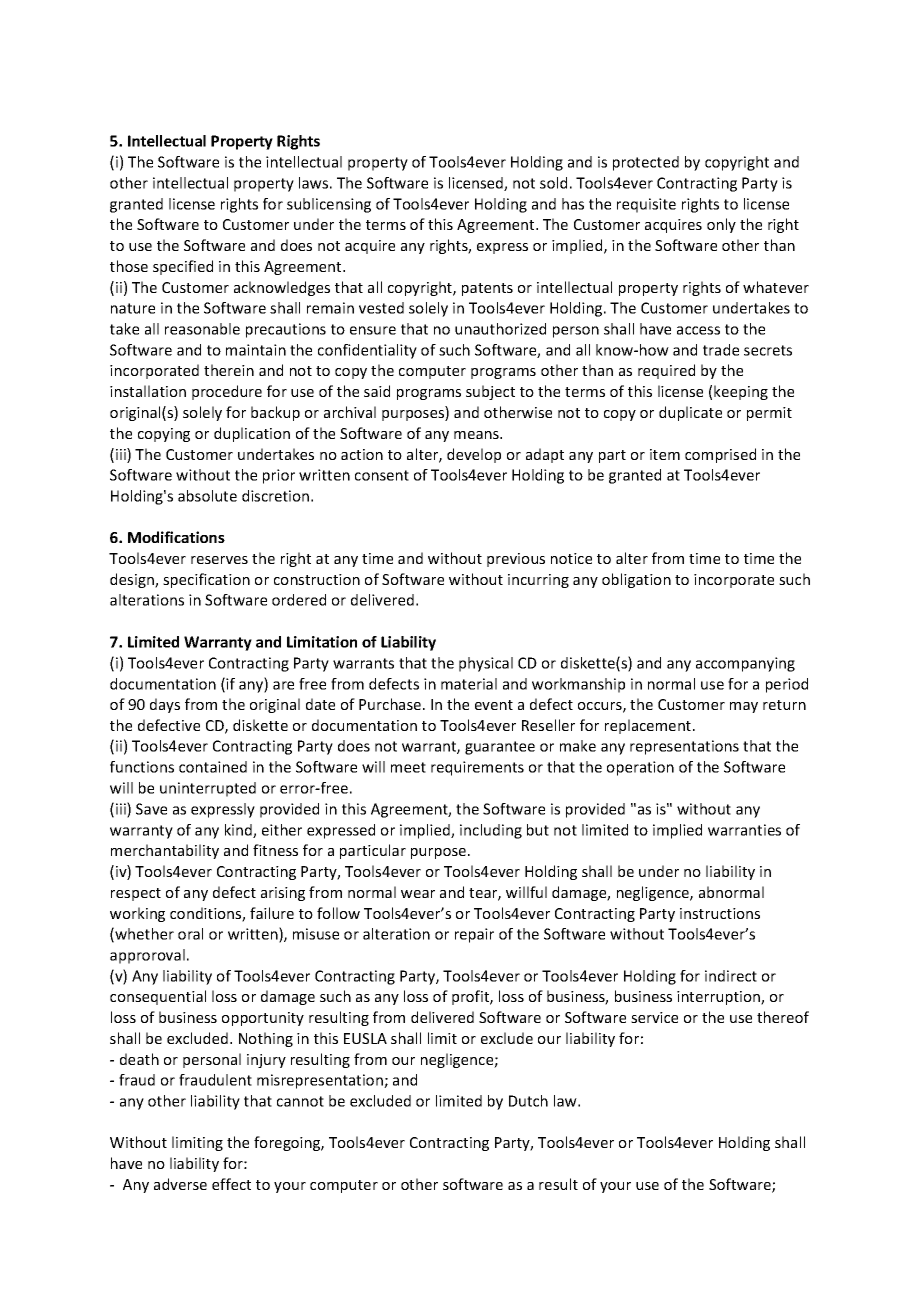  I want to click on material, so click(469, 684).
